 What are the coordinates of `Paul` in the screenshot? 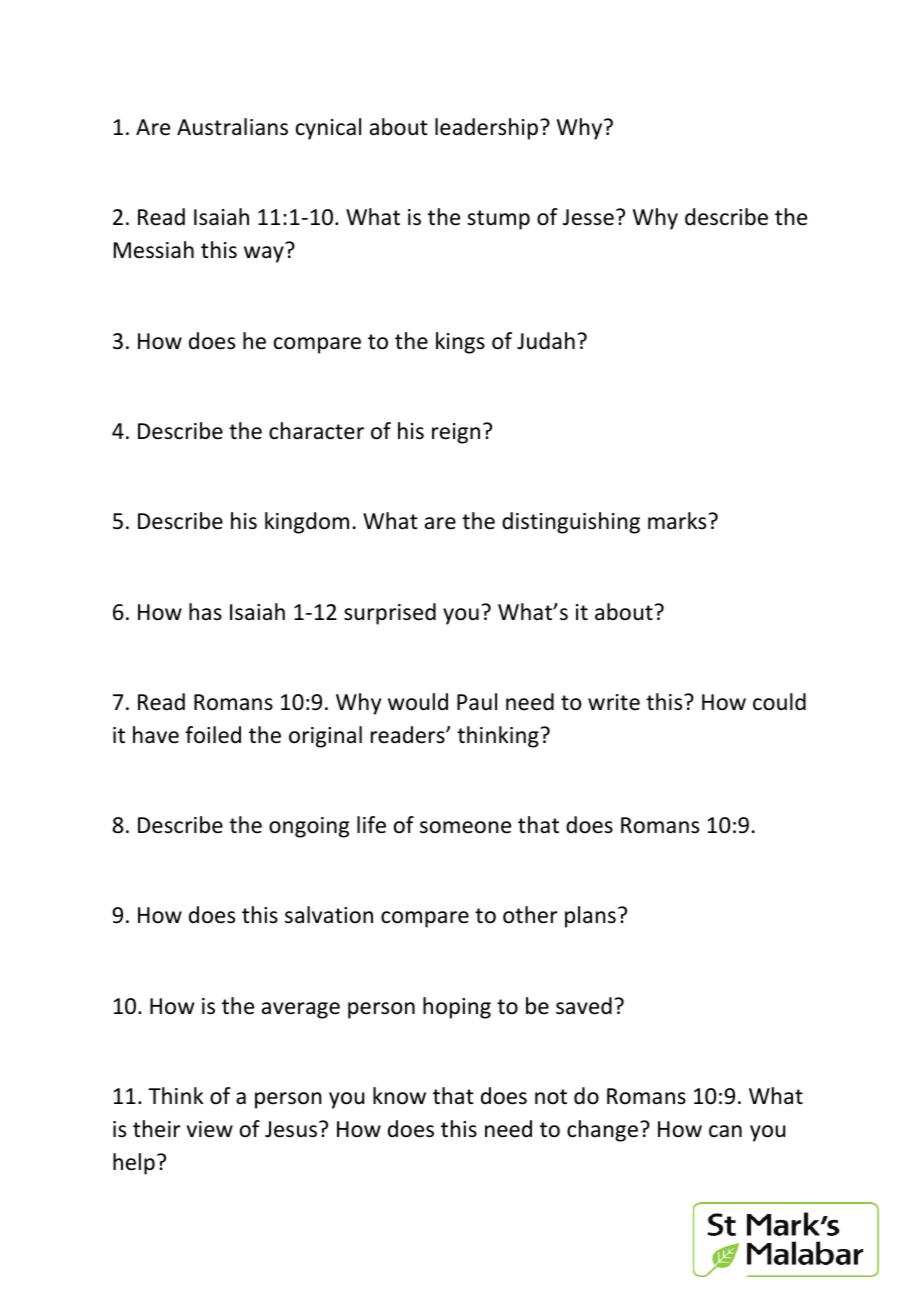 It's located at (477, 702).
